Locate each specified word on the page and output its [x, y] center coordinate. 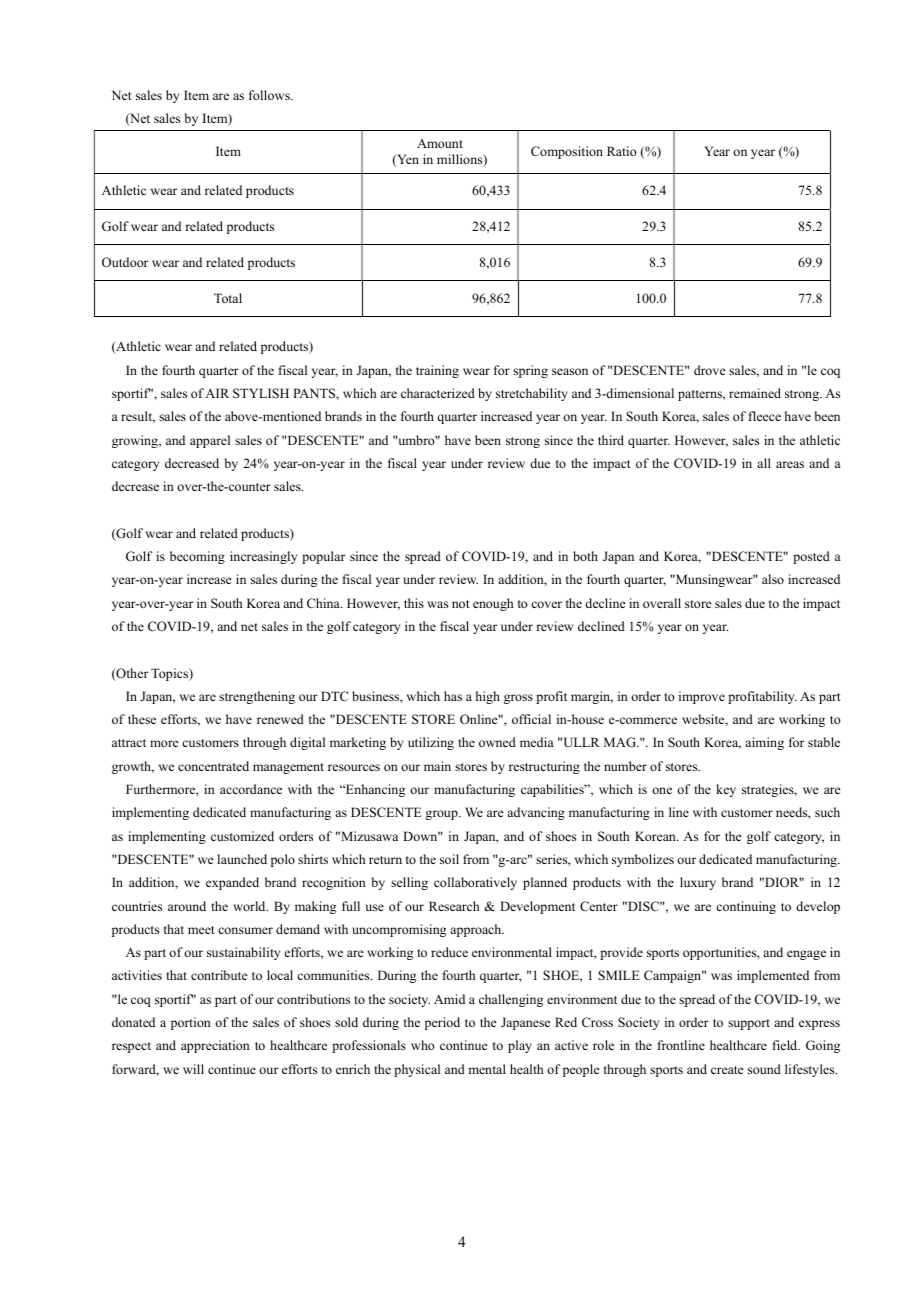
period [442, 1023]
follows [270, 95]
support [749, 1024]
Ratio [622, 151]
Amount [440, 143]
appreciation [215, 1046]
